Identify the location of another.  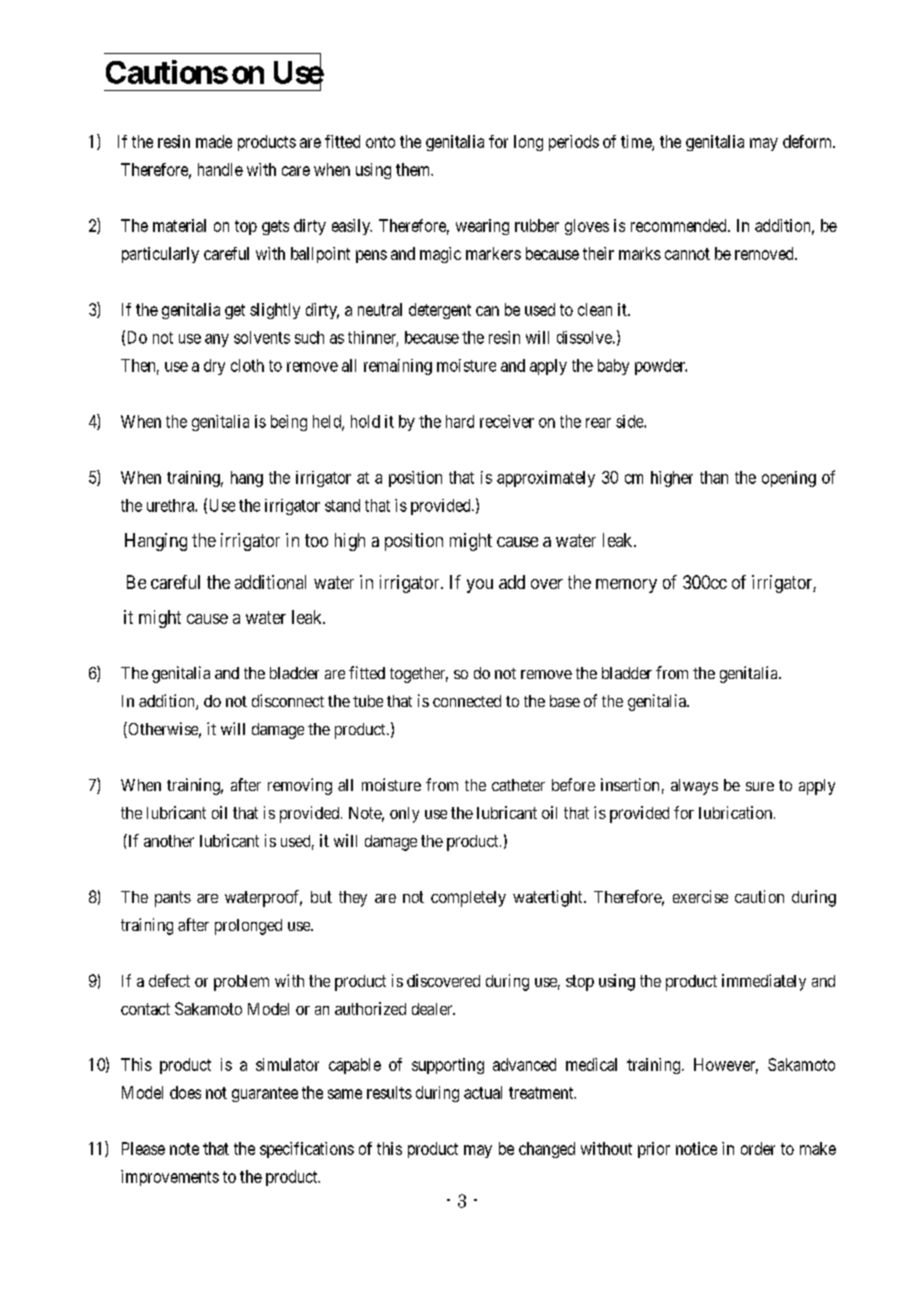
(169, 841).
